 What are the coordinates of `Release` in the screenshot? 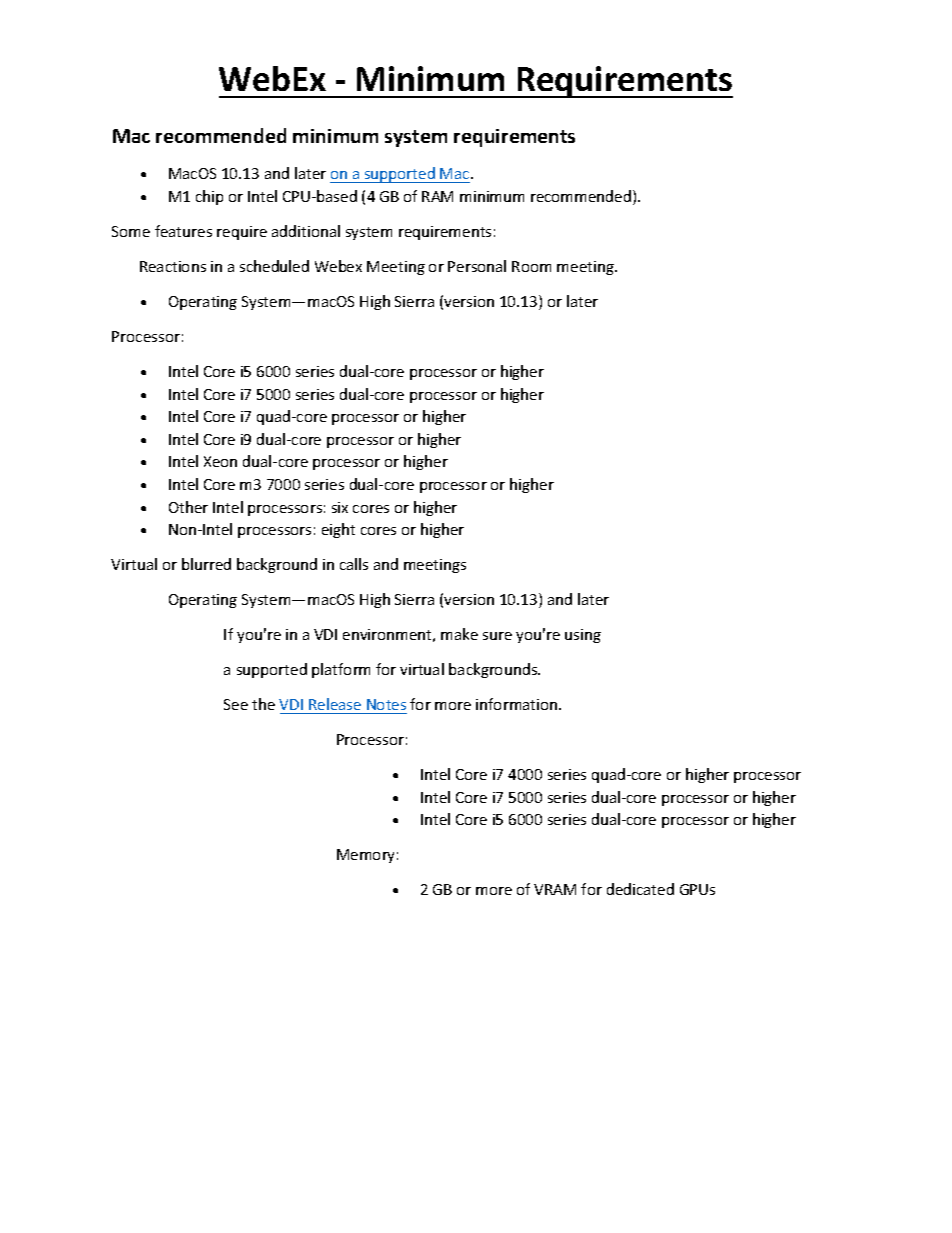 It's located at (335, 704).
